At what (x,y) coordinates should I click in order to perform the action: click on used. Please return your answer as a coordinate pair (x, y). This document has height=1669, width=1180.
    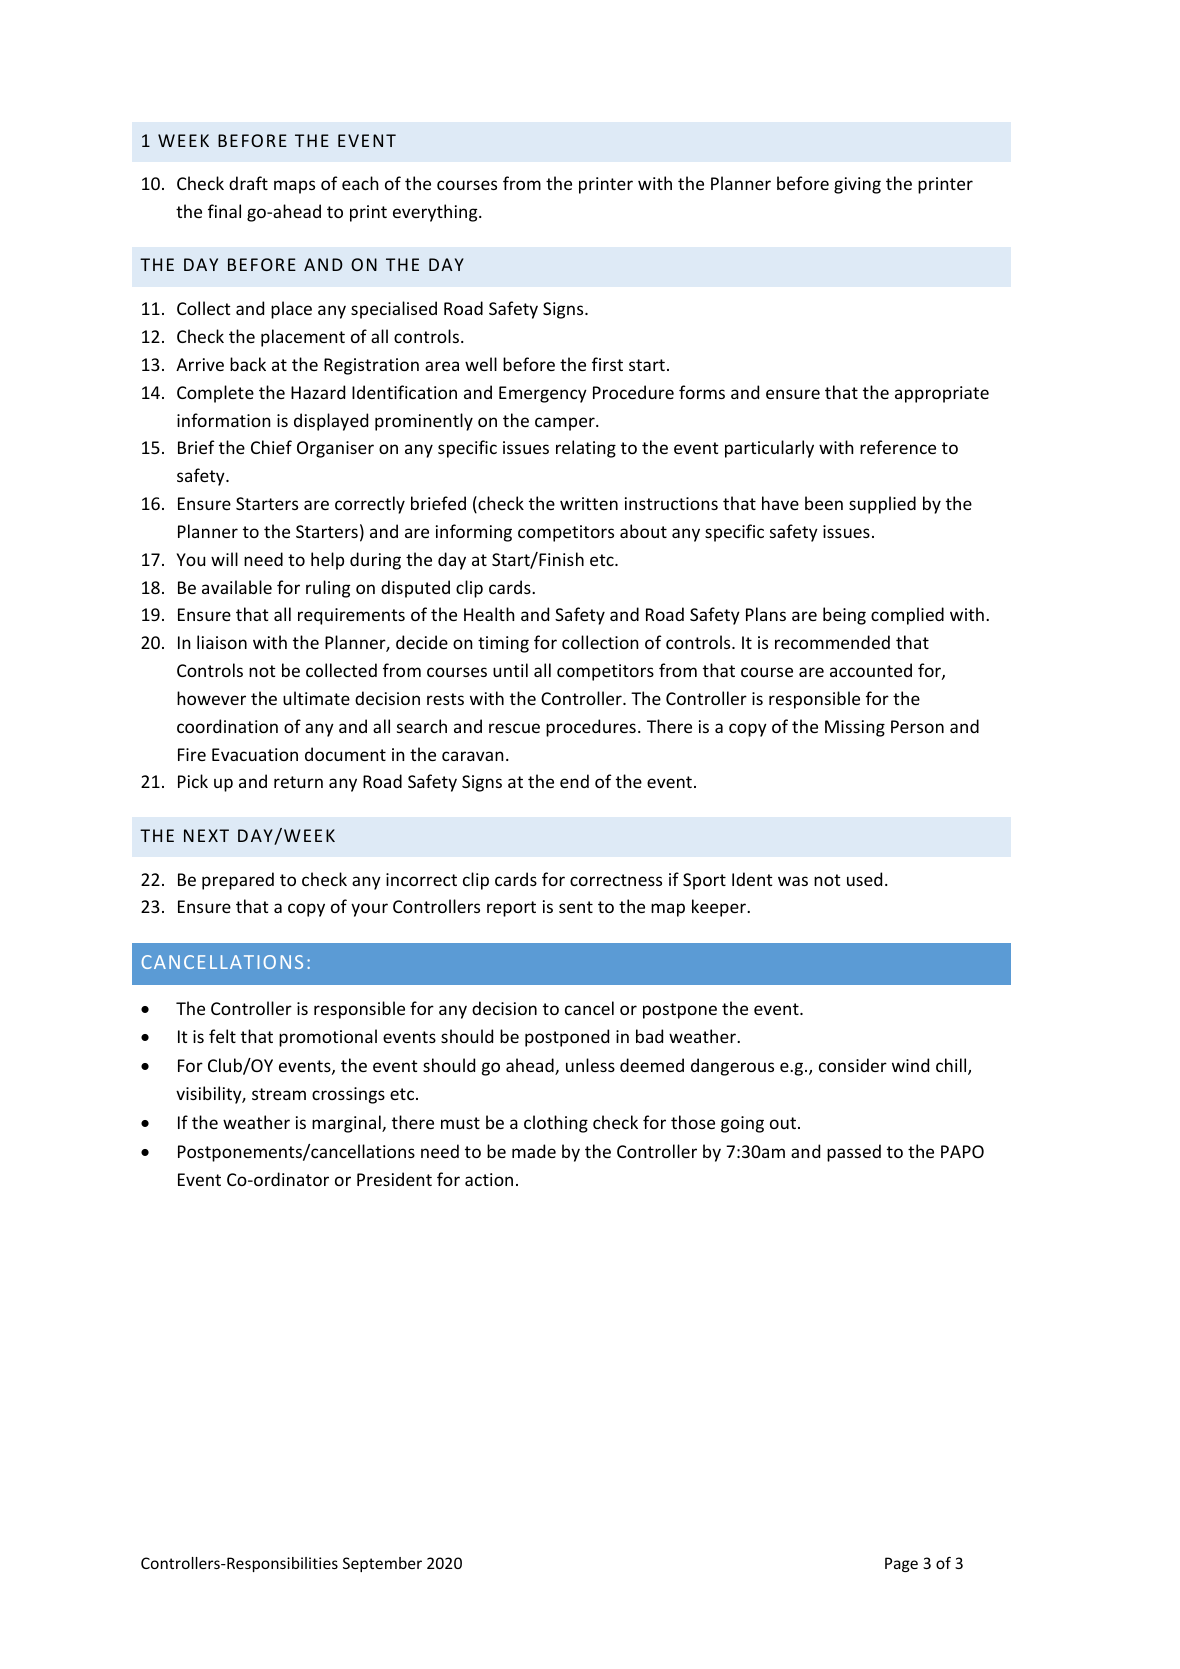
    Looking at the image, I should click on (864, 879).
